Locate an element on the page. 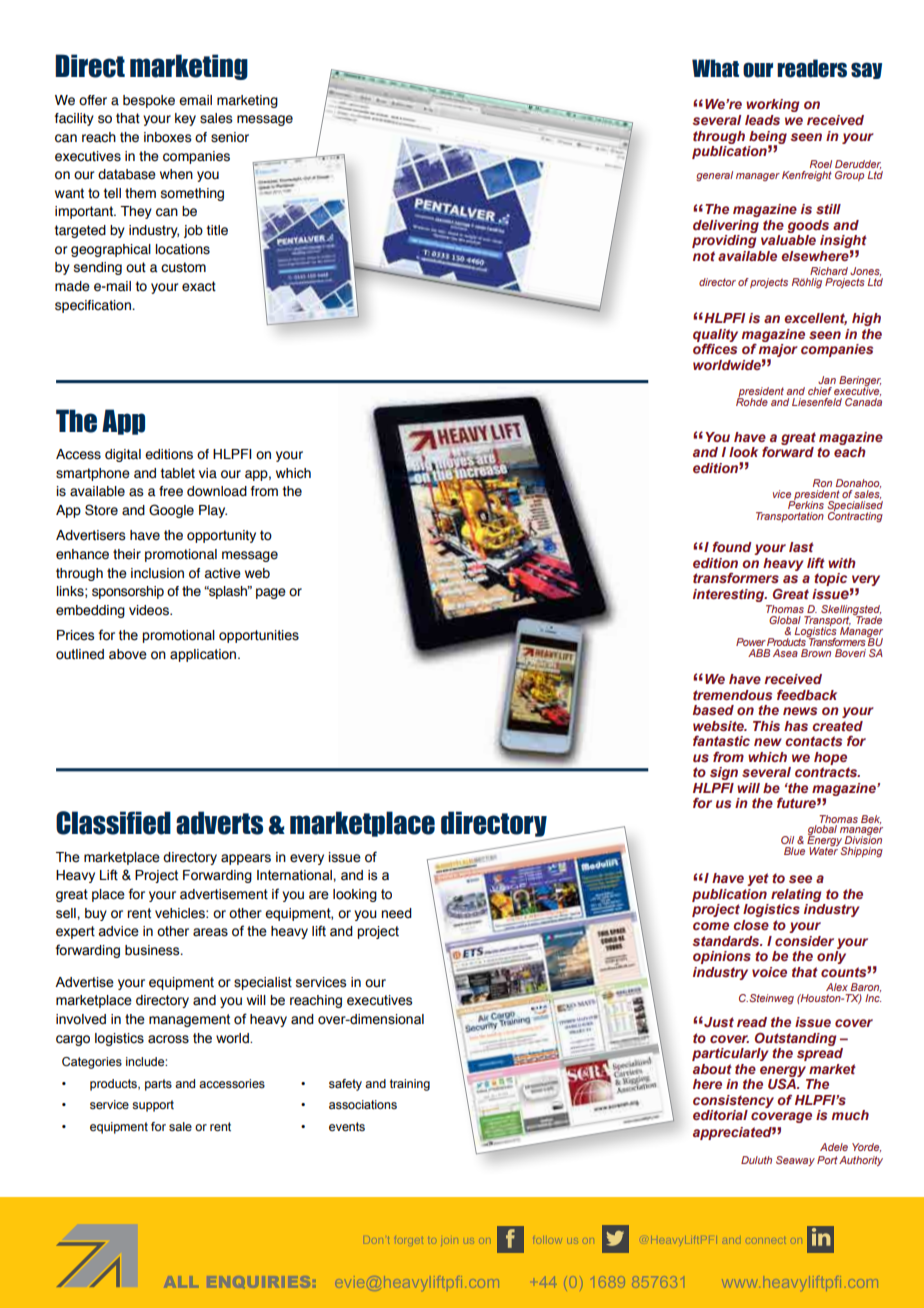 Image resolution: width=924 pixels, height=1308 pixels. management is located at coordinates (189, 1020).
